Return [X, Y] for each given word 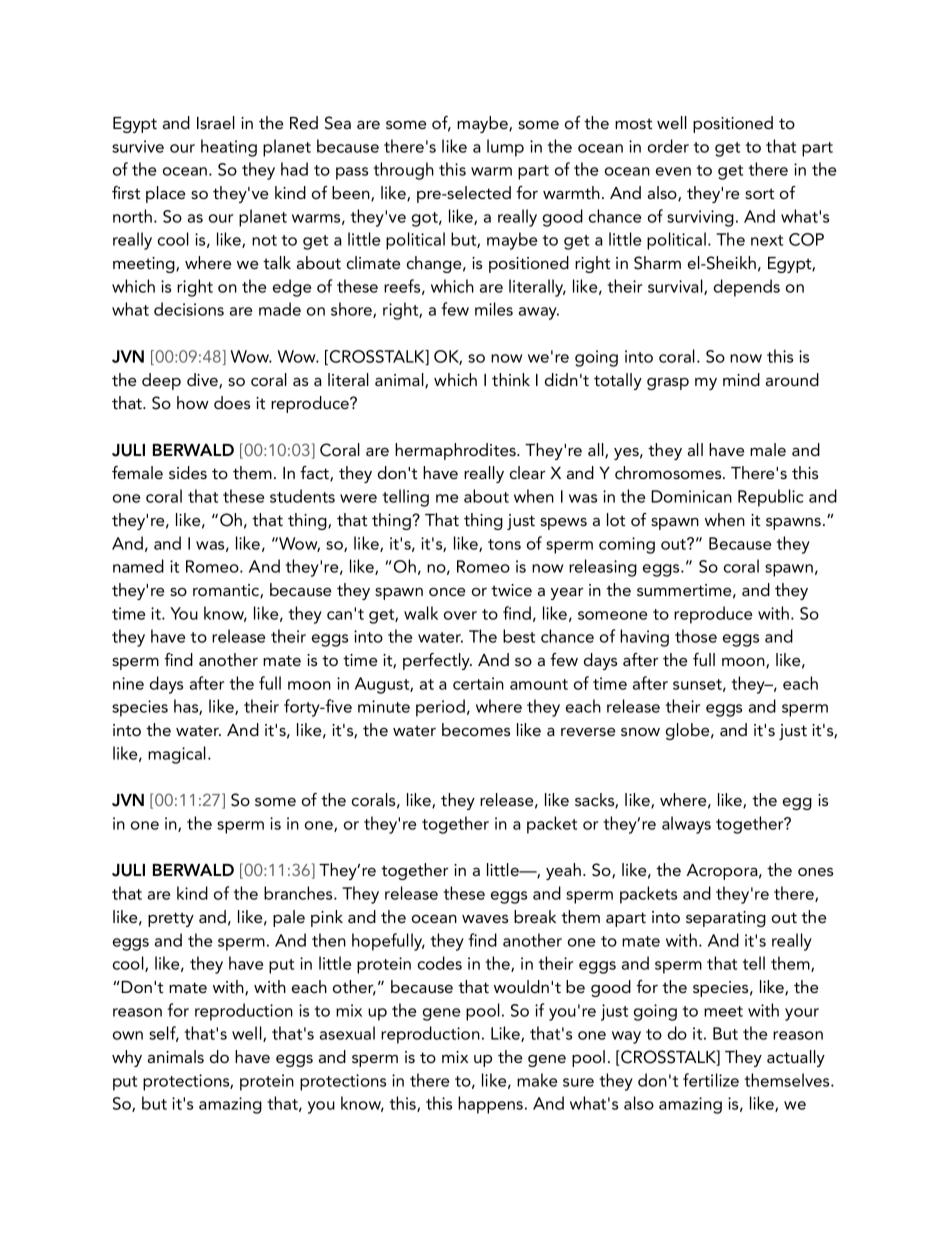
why [127, 1058]
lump [505, 148]
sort [759, 193]
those [696, 636]
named [138, 566]
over [460, 615]
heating [229, 148]
